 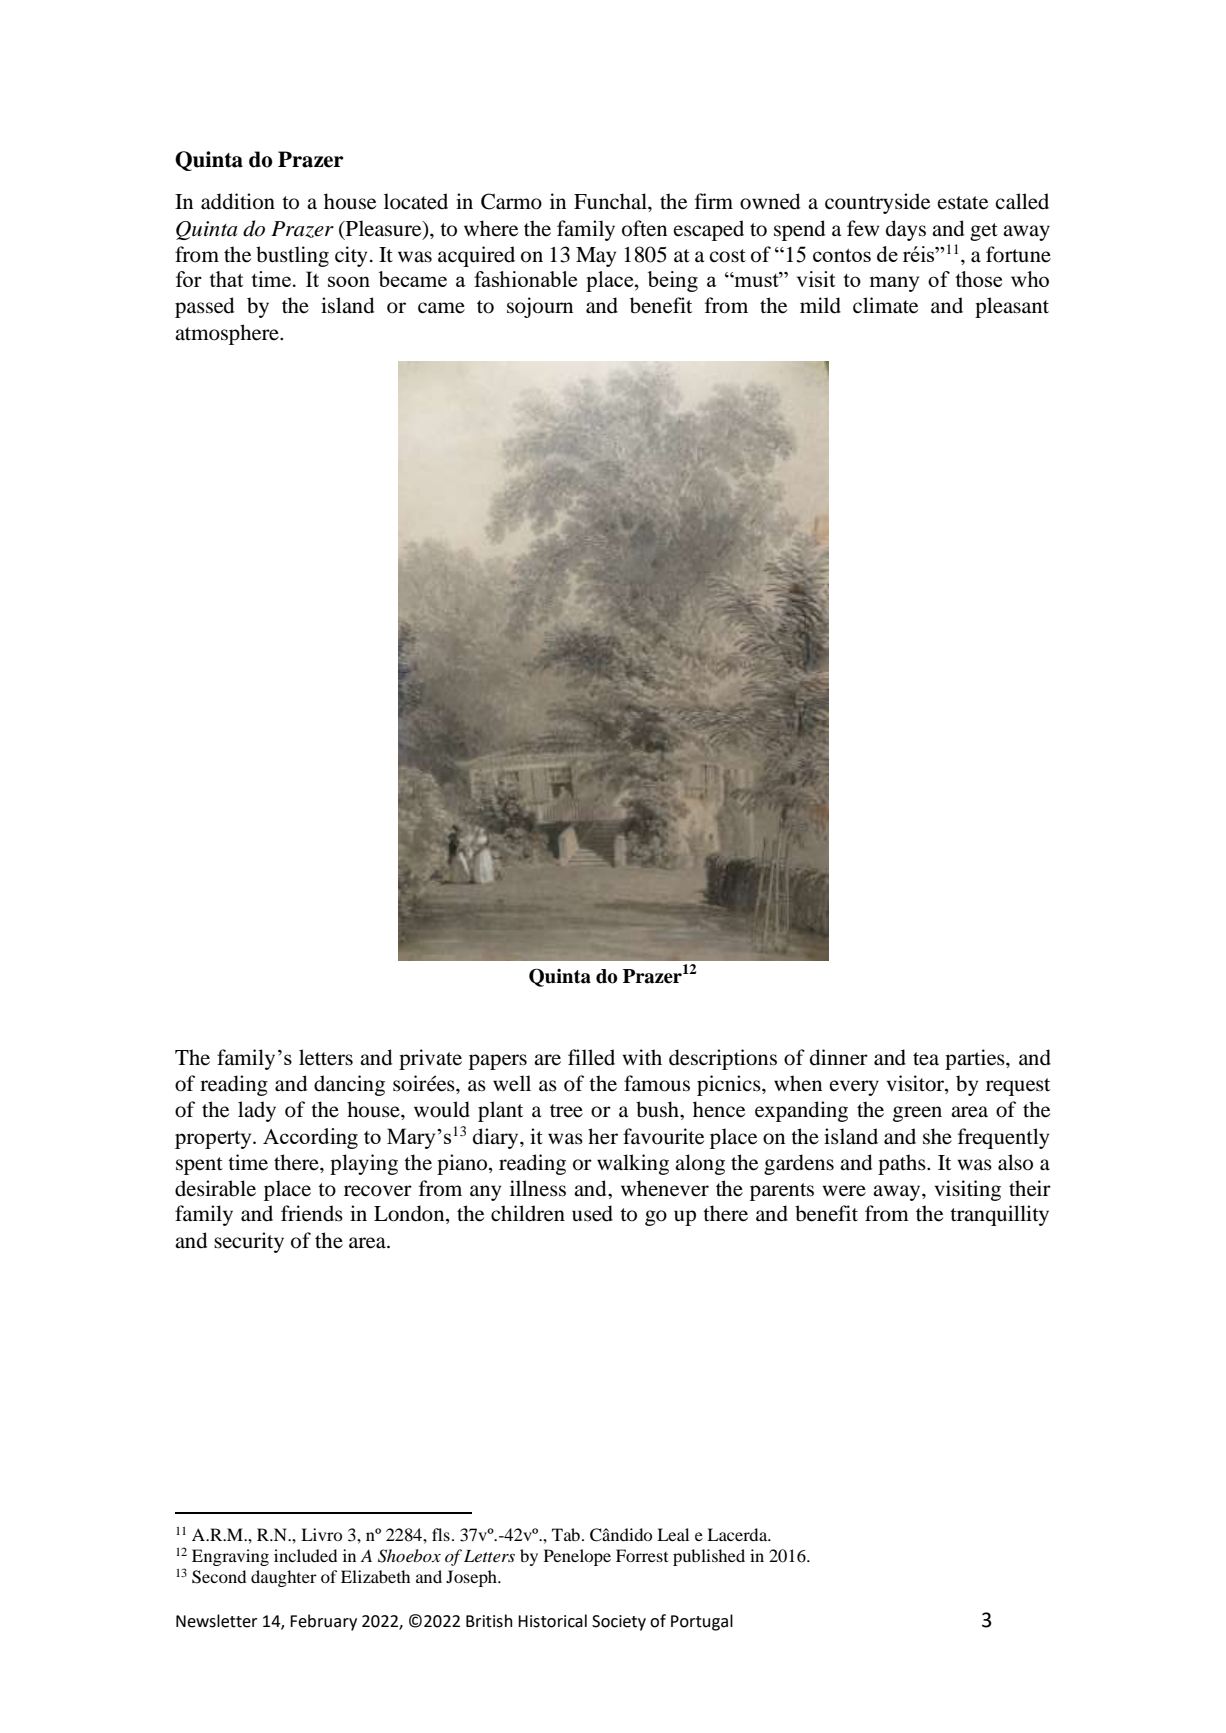 I want to click on bustling, so click(x=292, y=256).
